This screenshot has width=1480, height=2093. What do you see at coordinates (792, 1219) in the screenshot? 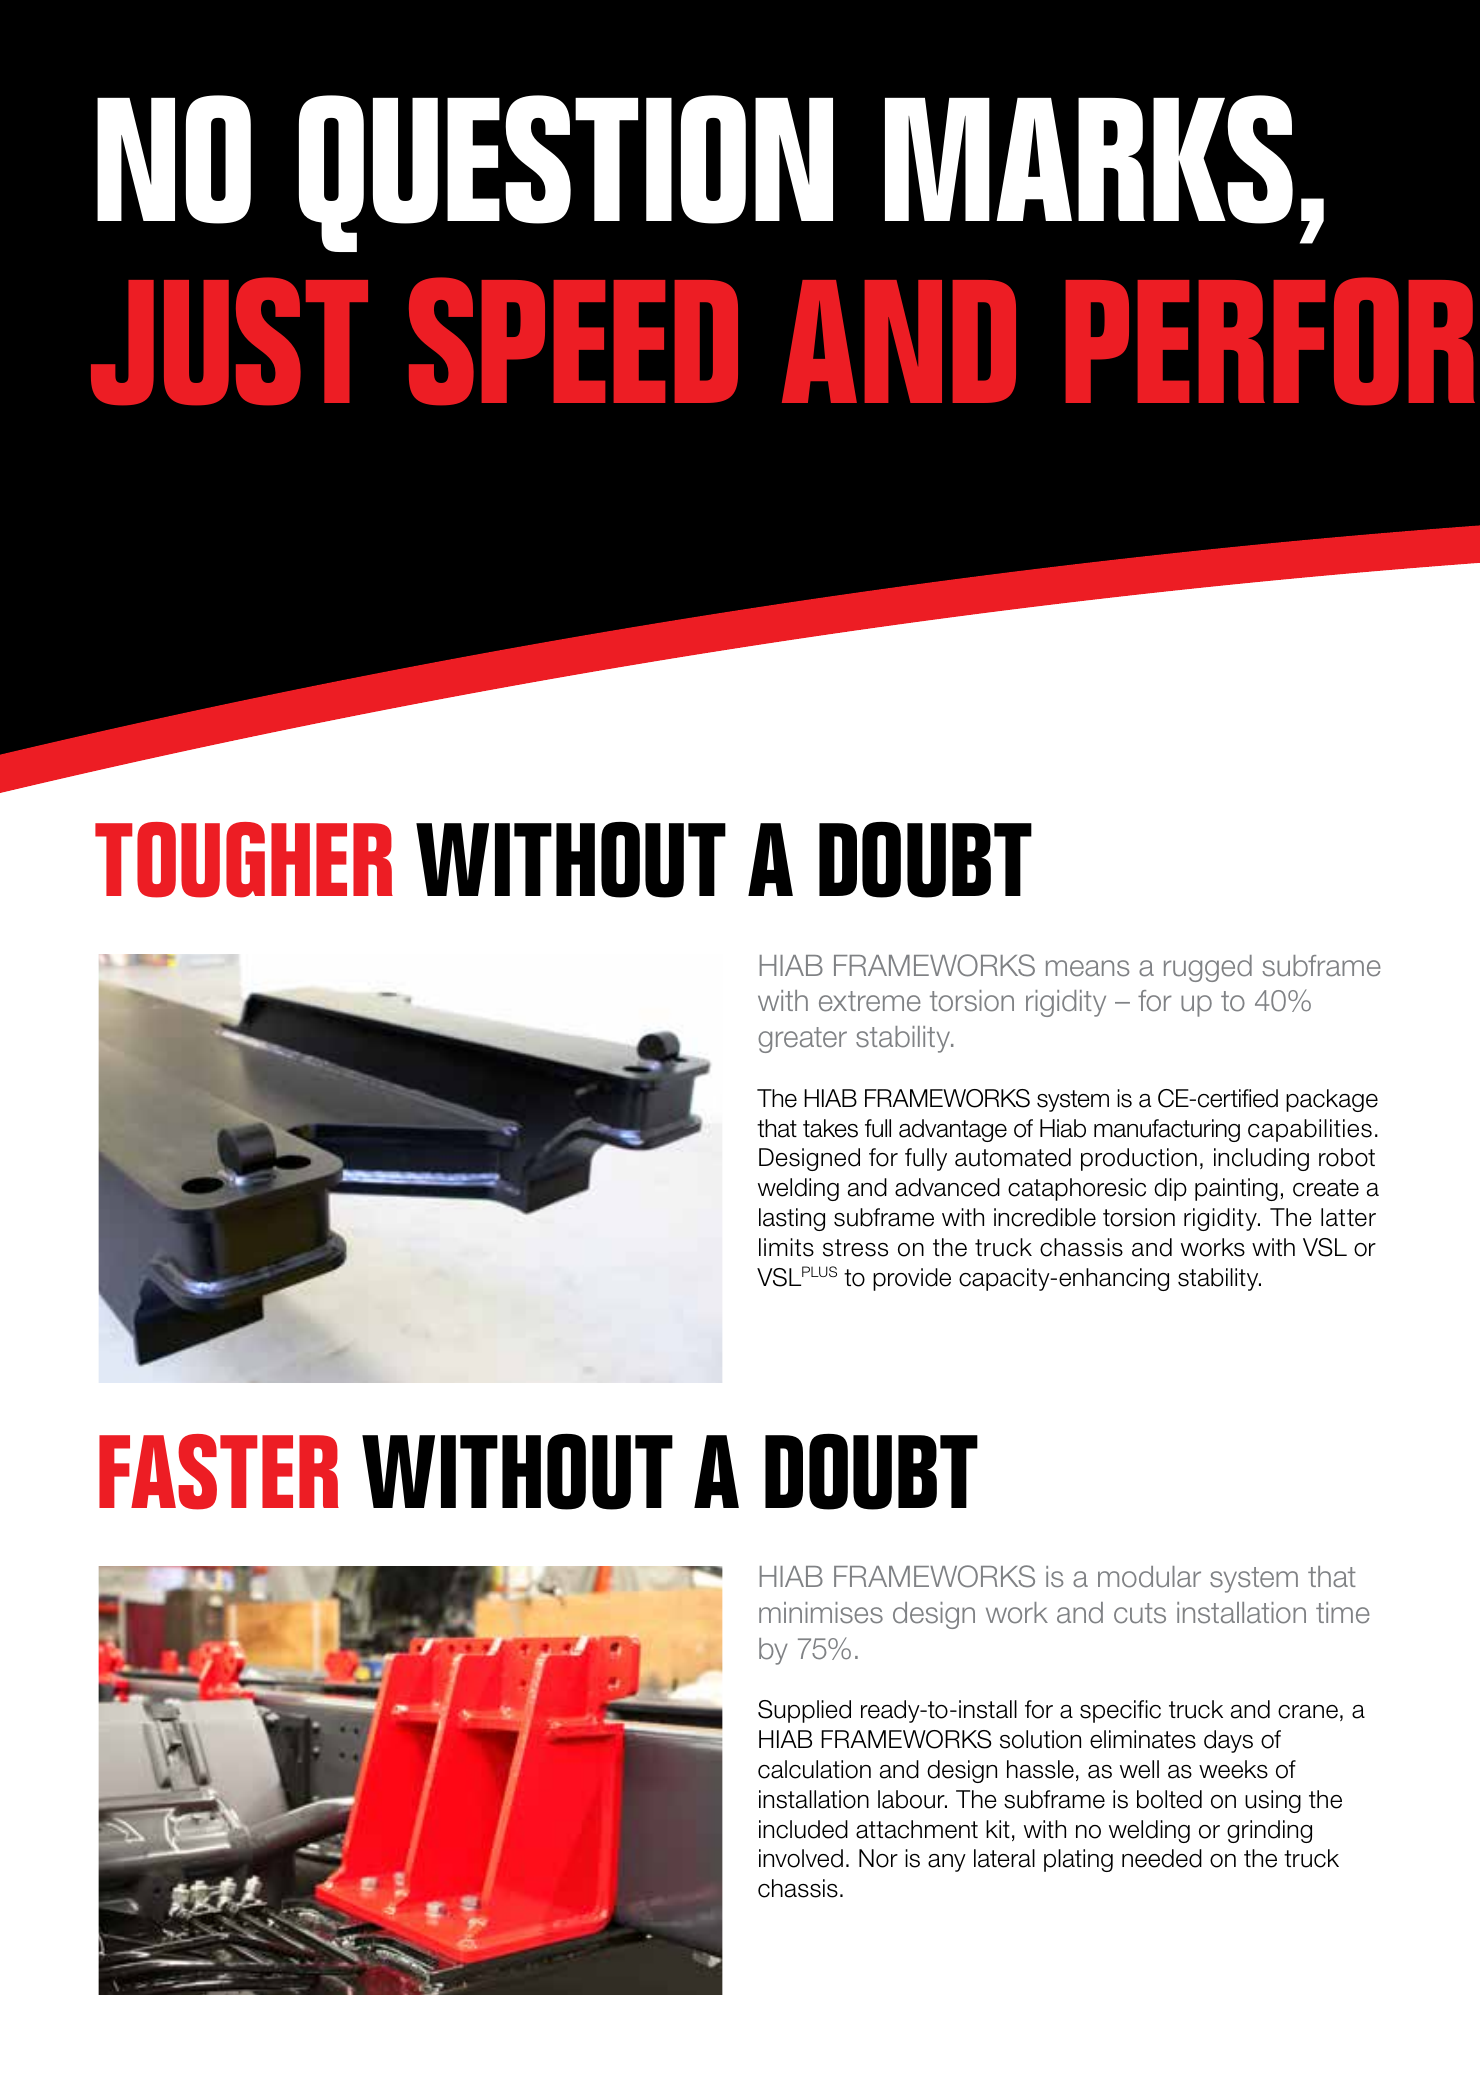
I see `lasting` at bounding box center [792, 1219].
